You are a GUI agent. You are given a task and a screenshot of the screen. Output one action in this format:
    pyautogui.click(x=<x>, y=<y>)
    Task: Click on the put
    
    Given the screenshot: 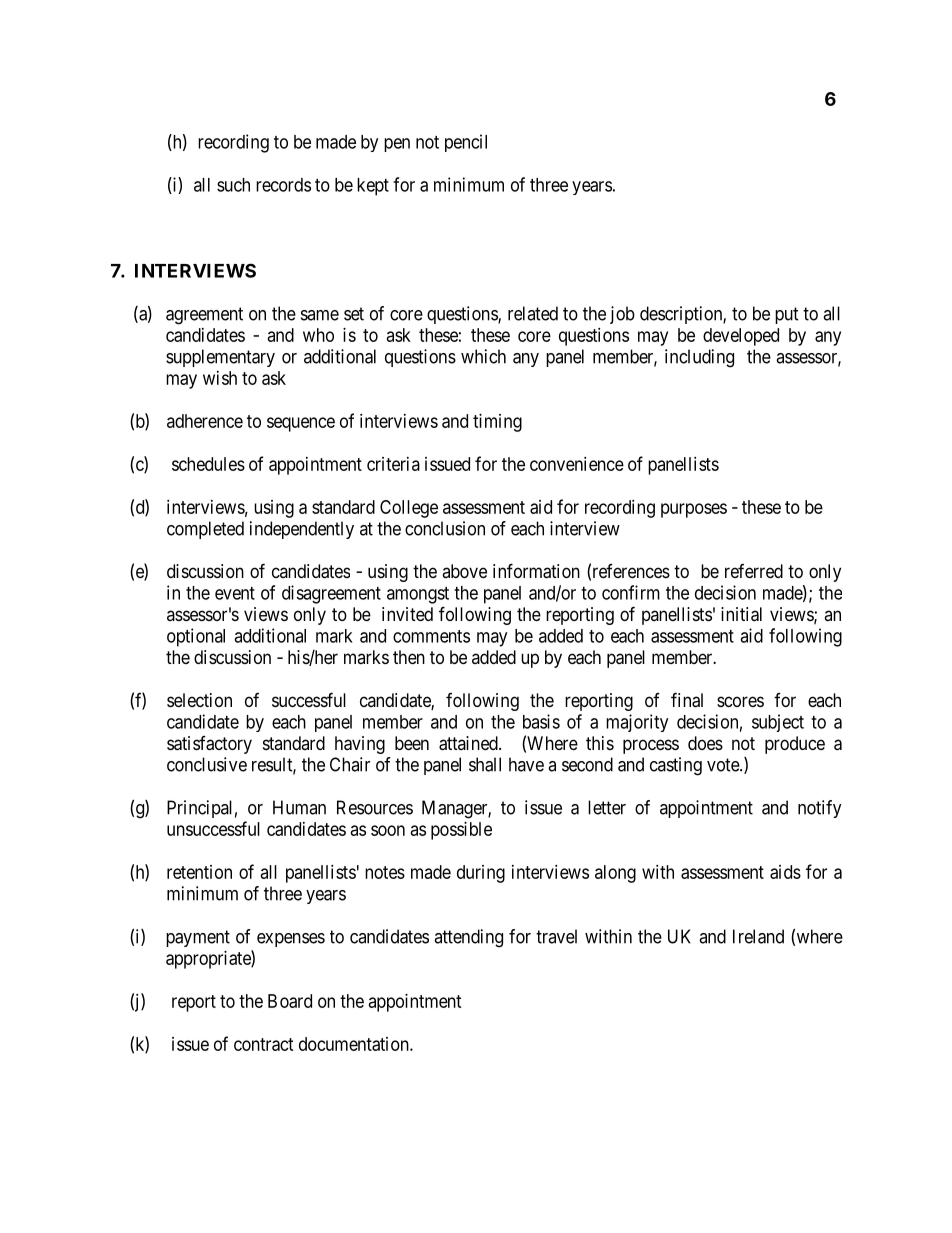 What is the action you would take?
    pyautogui.click(x=787, y=315)
